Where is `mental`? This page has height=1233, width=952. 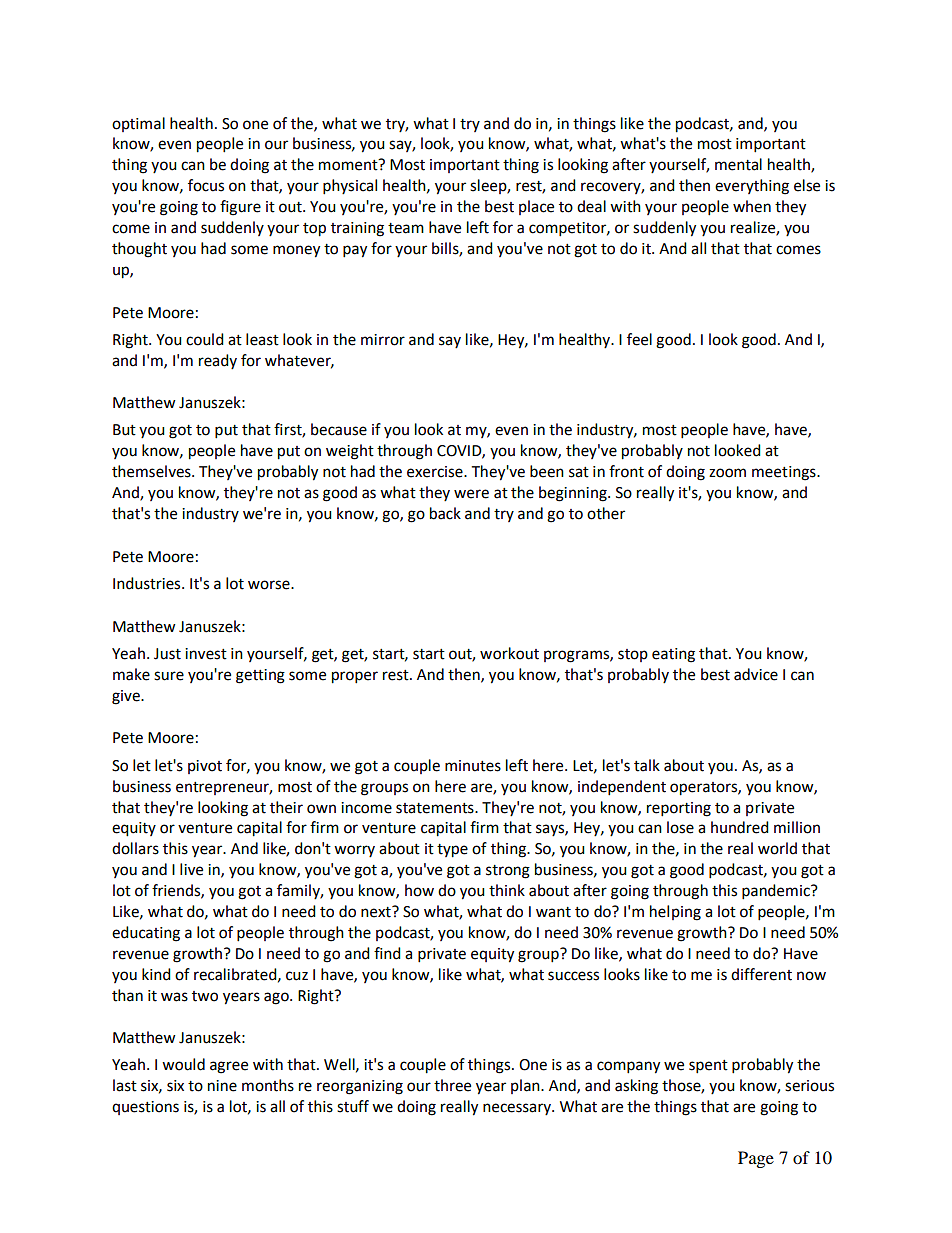
mental is located at coordinates (738, 164).
